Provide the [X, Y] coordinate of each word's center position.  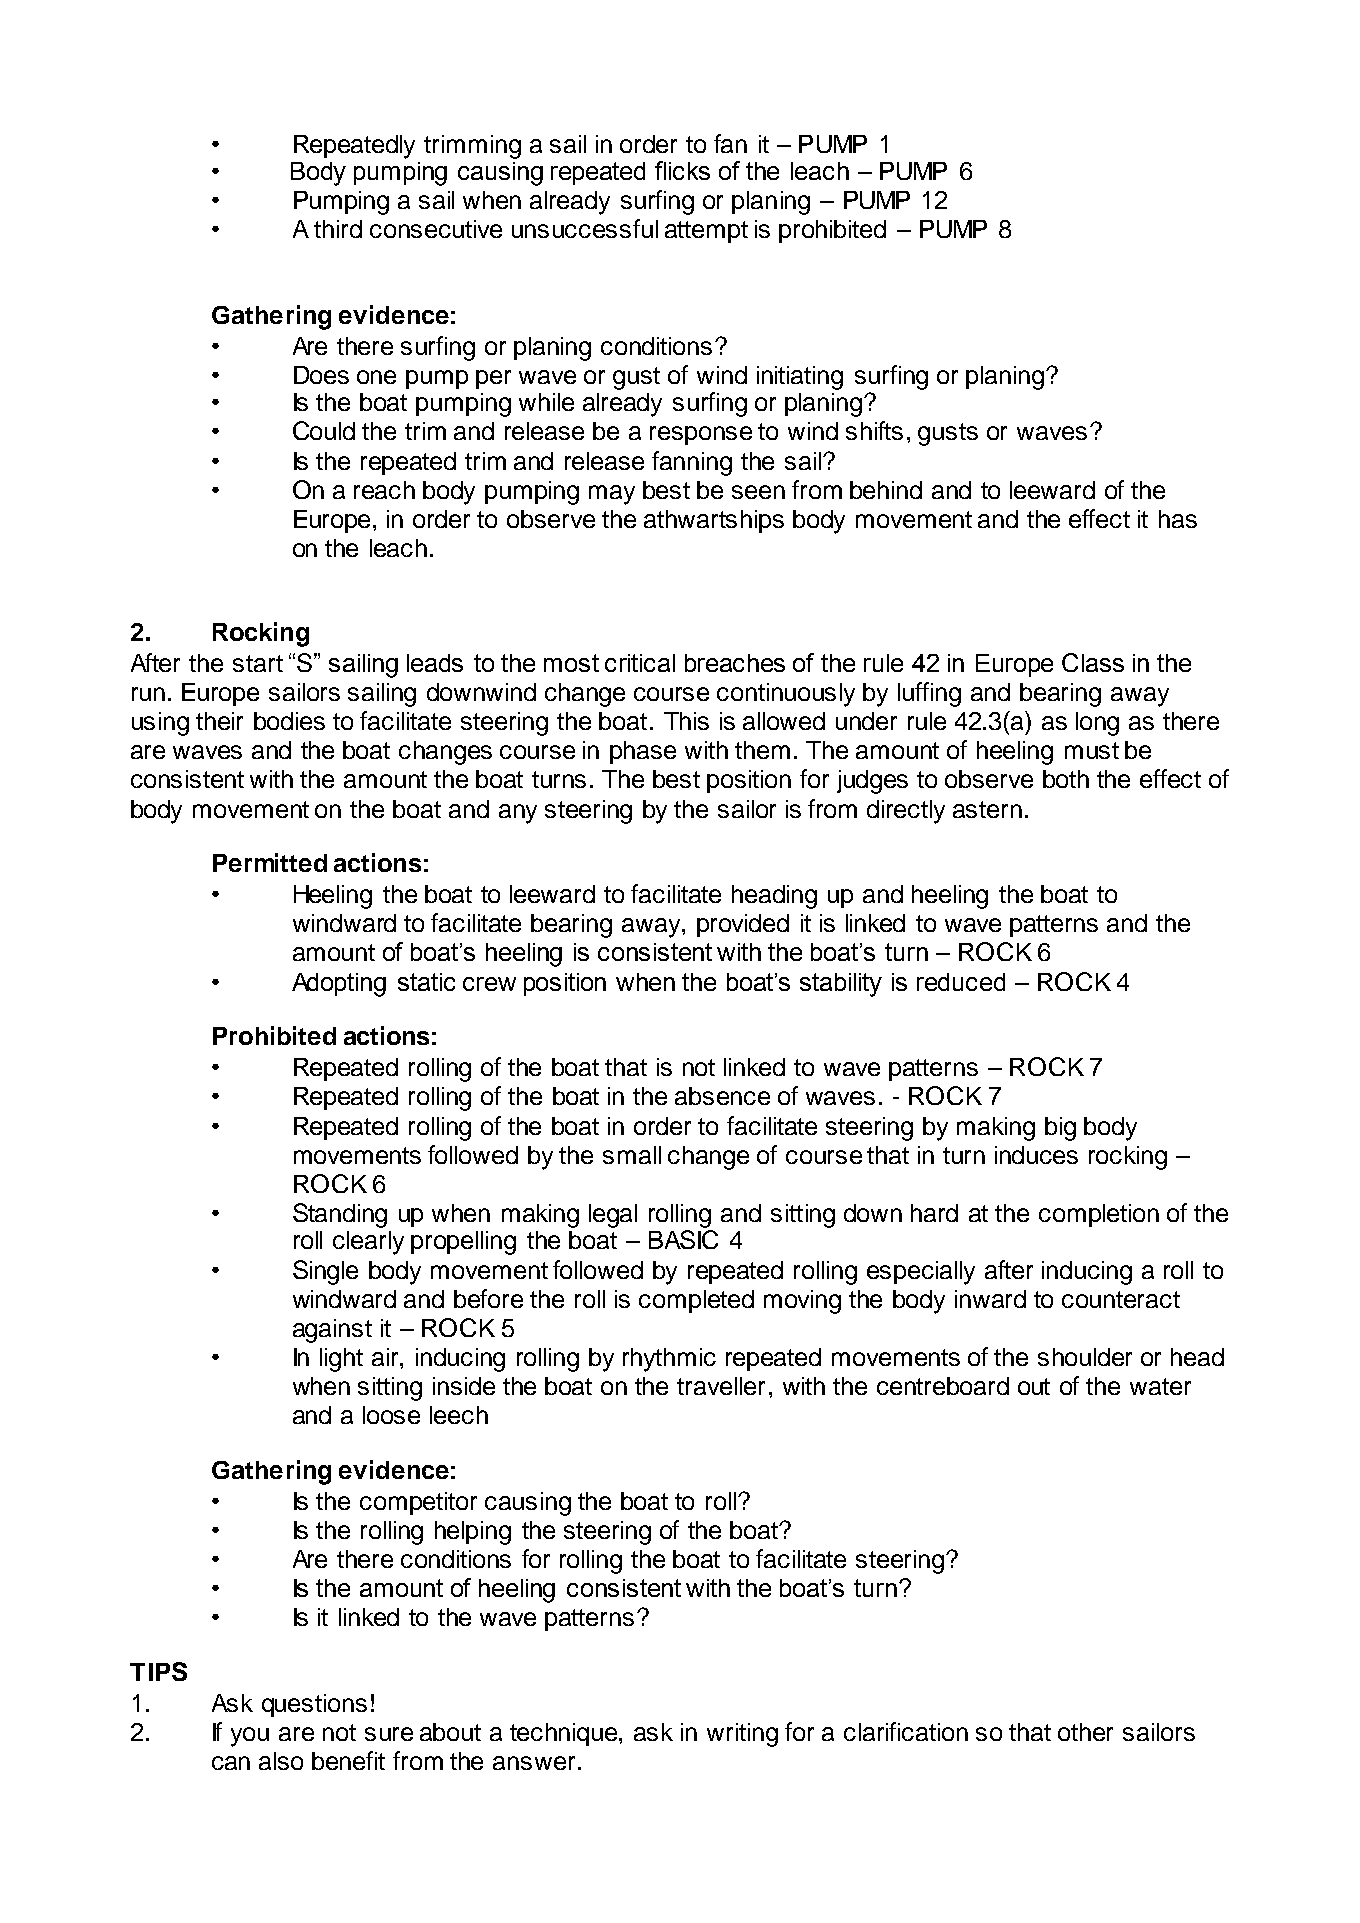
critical [640, 663]
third [338, 229]
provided [743, 925]
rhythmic [669, 1360]
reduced [961, 982]
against [332, 1331]
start [258, 663]
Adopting [339, 985]
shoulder [1085, 1357]
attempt [706, 232]
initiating [800, 378]
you [250, 1737]
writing [742, 1735]
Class [1093, 662]
